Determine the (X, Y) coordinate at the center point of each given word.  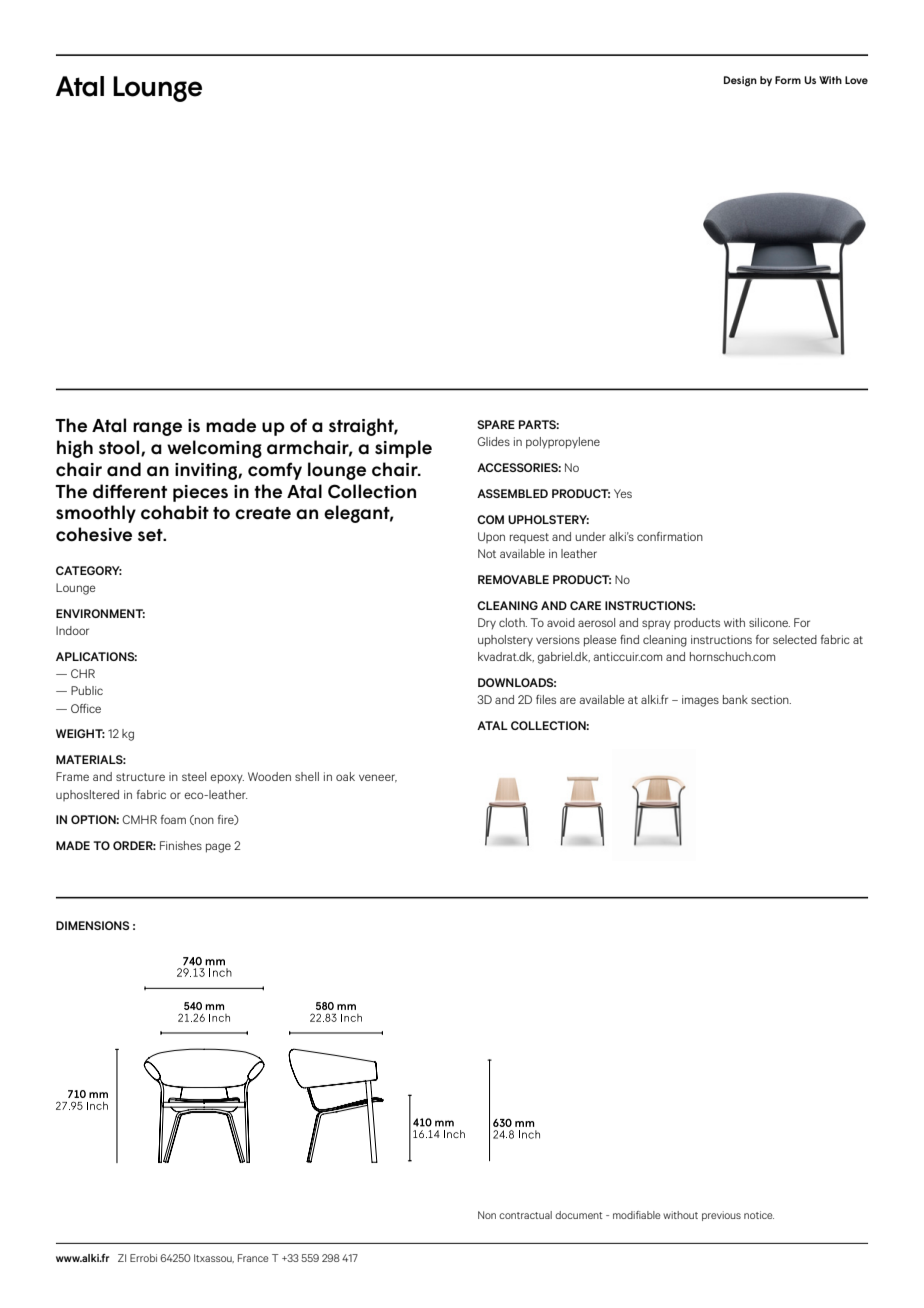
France (253, 1258)
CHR (83, 673)
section (771, 699)
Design (740, 81)
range (157, 429)
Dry (487, 623)
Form (788, 80)
